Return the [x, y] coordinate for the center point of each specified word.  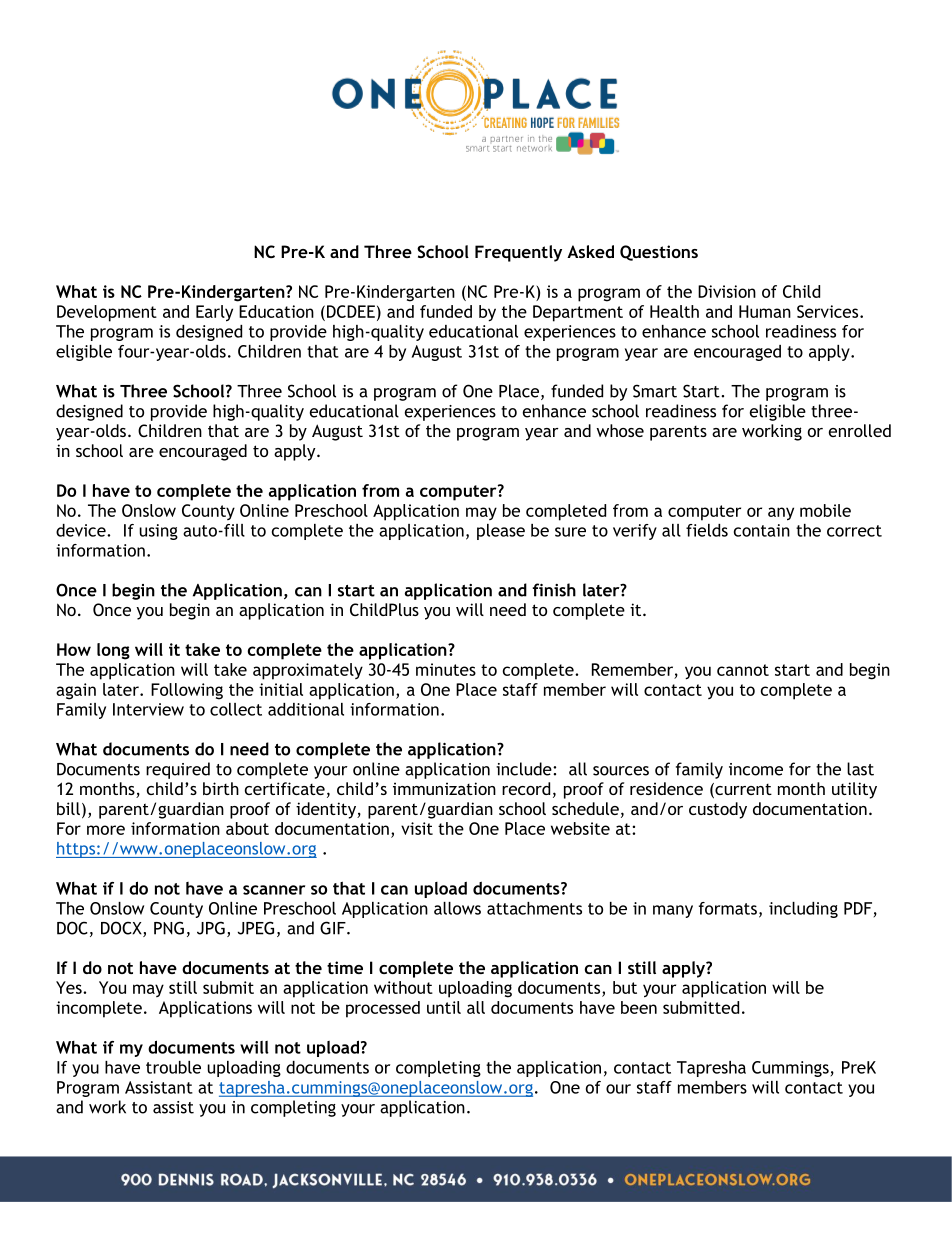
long [113, 651]
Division [727, 291]
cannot [743, 670]
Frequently [518, 253]
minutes [446, 669]
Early [214, 313]
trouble [173, 1067]
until [444, 1007]
